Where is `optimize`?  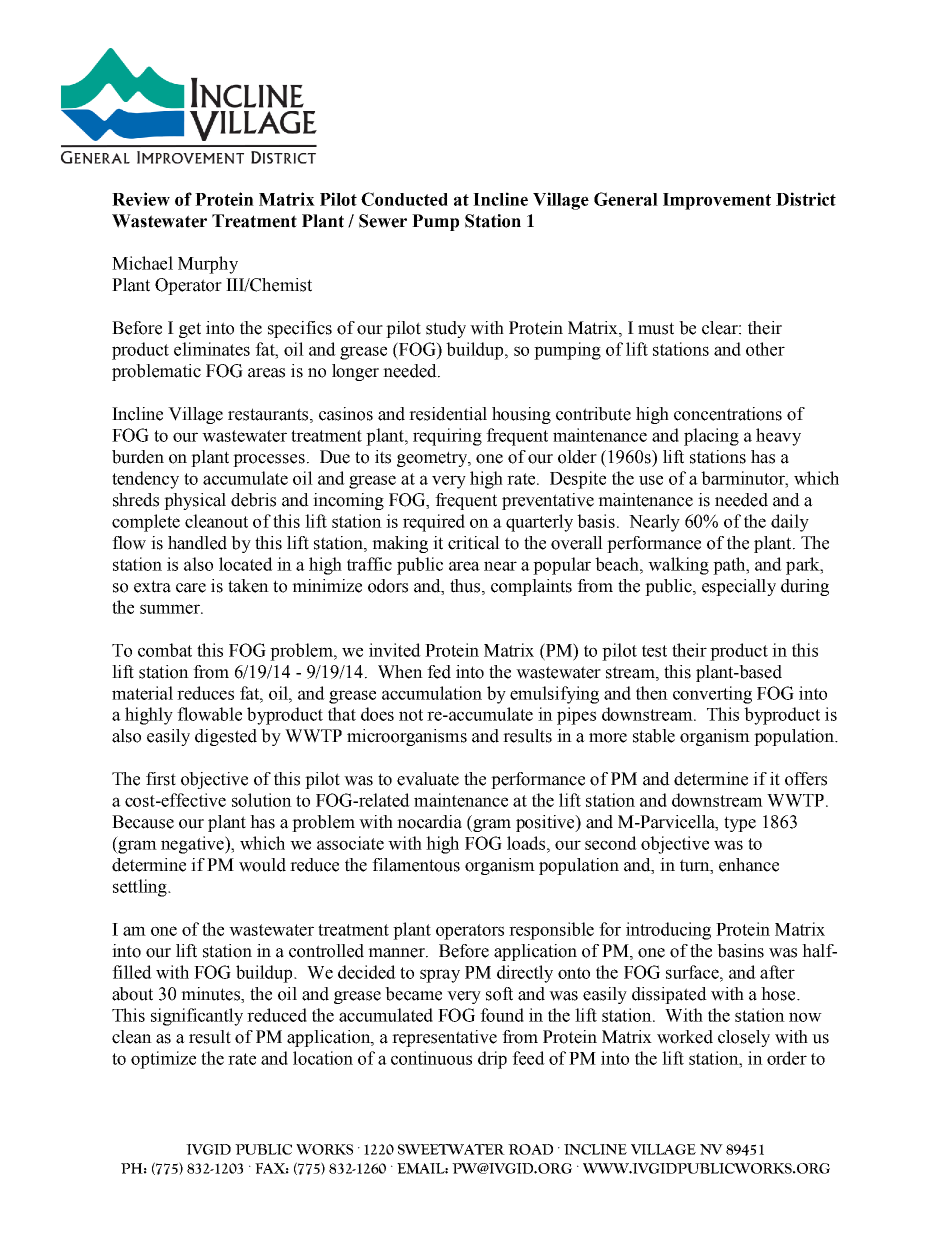 optimize is located at coordinates (163, 1060).
